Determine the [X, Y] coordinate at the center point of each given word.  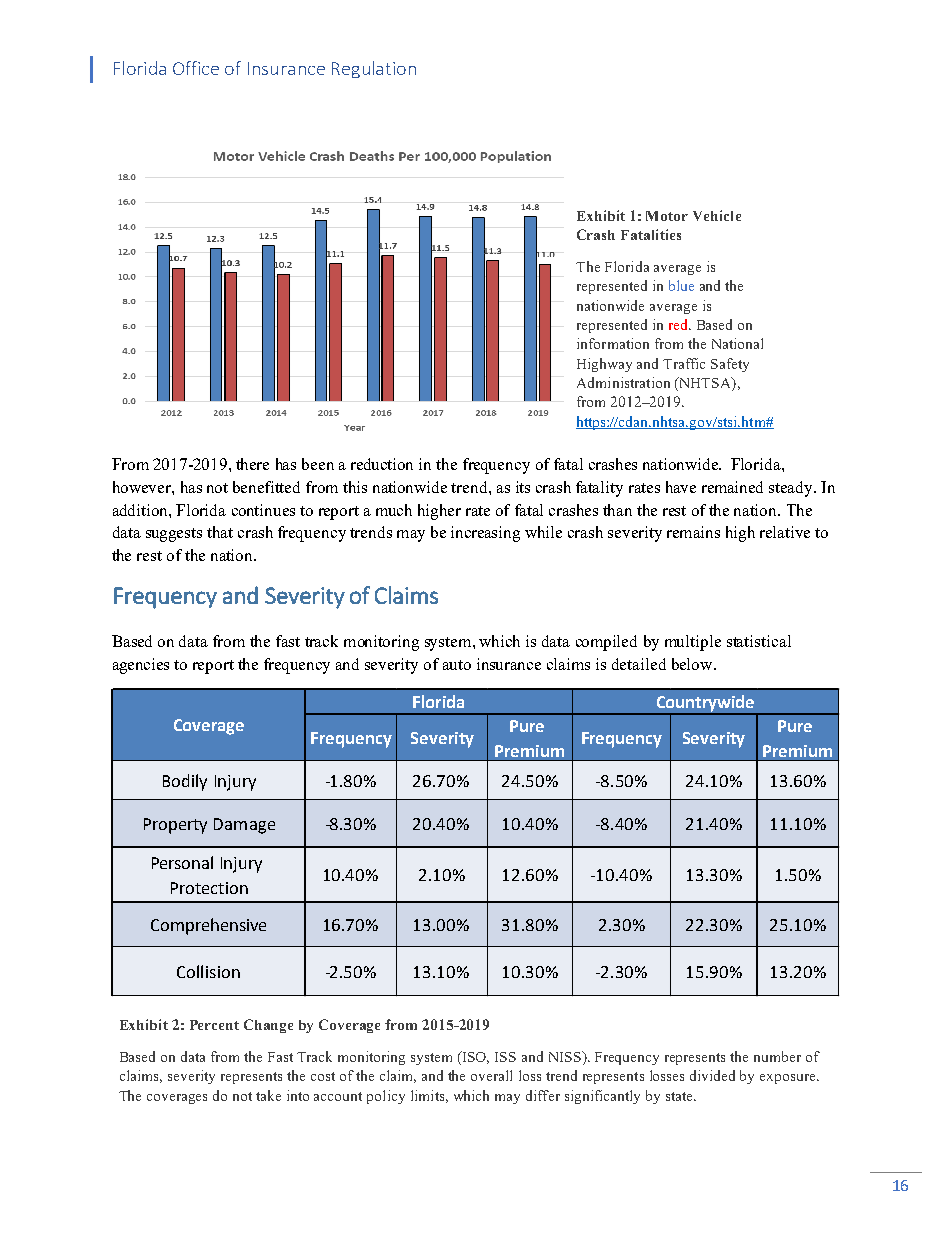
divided [712, 1075]
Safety [730, 365]
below [693, 664]
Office [196, 68]
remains [693, 532]
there [252, 464]
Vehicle [717, 215]
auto [457, 665]
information [613, 343]
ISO [474, 1058]
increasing [485, 534]
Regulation [374, 69]
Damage [244, 826]
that [220, 532]
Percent [214, 1025]
